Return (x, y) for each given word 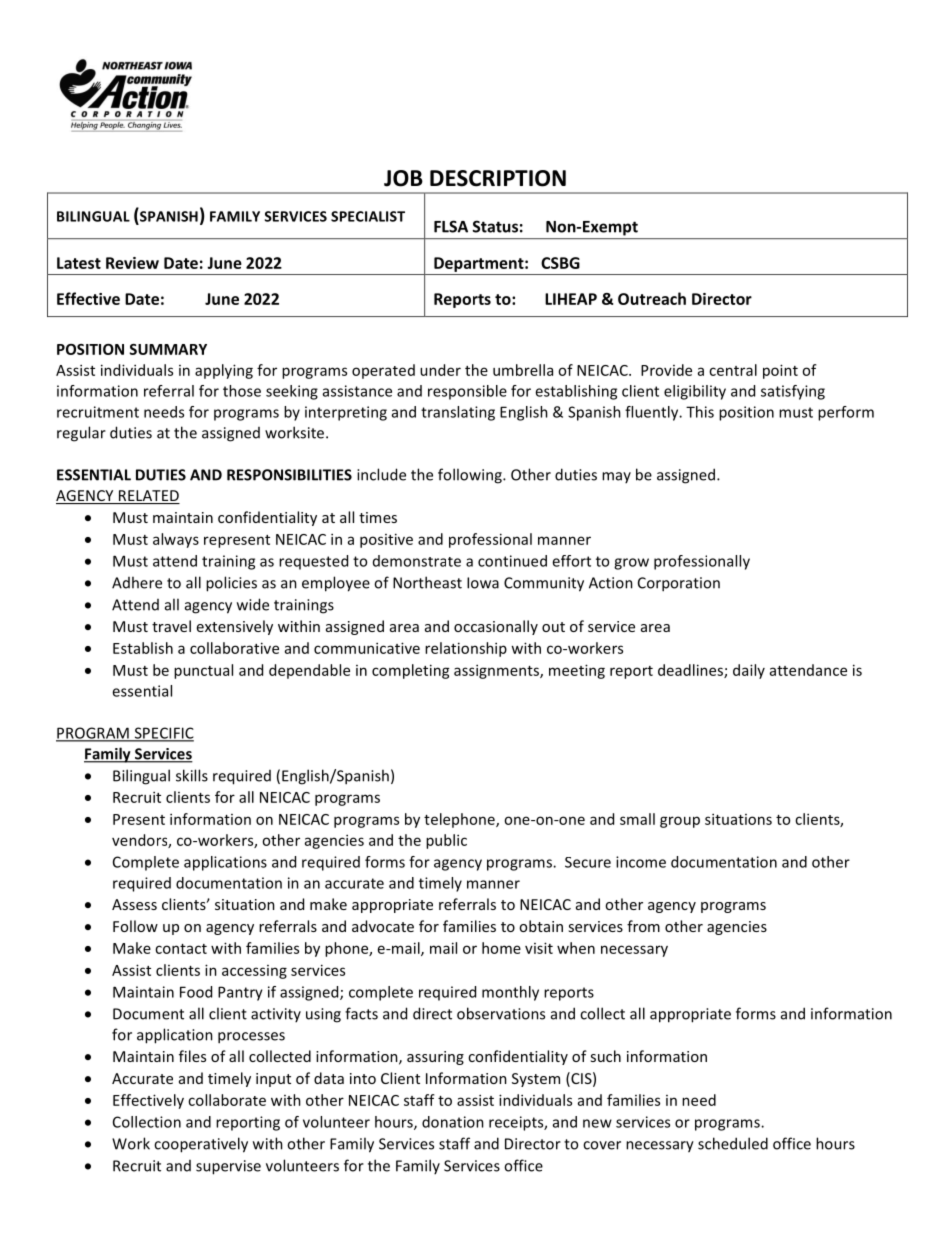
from (643, 926)
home (501, 948)
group (680, 822)
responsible (467, 392)
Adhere (137, 582)
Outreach (652, 298)
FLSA (451, 226)
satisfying (793, 392)
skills (192, 775)
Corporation (679, 584)
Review (132, 263)
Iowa (483, 583)
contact (181, 949)
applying (224, 371)
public (446, 841)
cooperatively (201, 1145)
